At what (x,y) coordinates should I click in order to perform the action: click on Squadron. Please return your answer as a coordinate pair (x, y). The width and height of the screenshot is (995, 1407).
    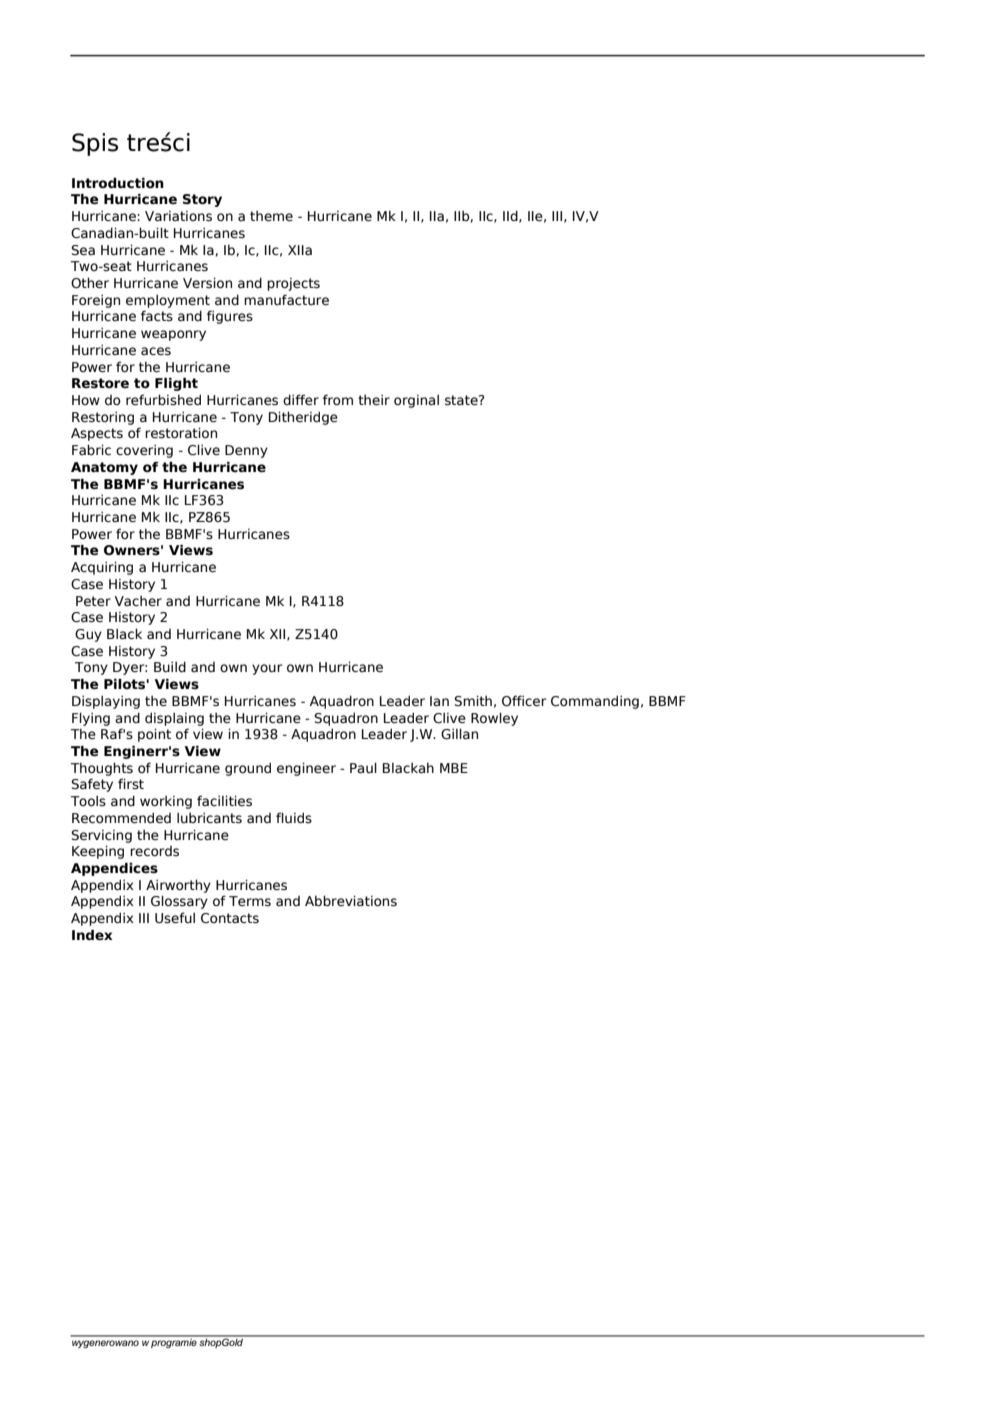
    Looking at the image, I should click on (346, 719).
